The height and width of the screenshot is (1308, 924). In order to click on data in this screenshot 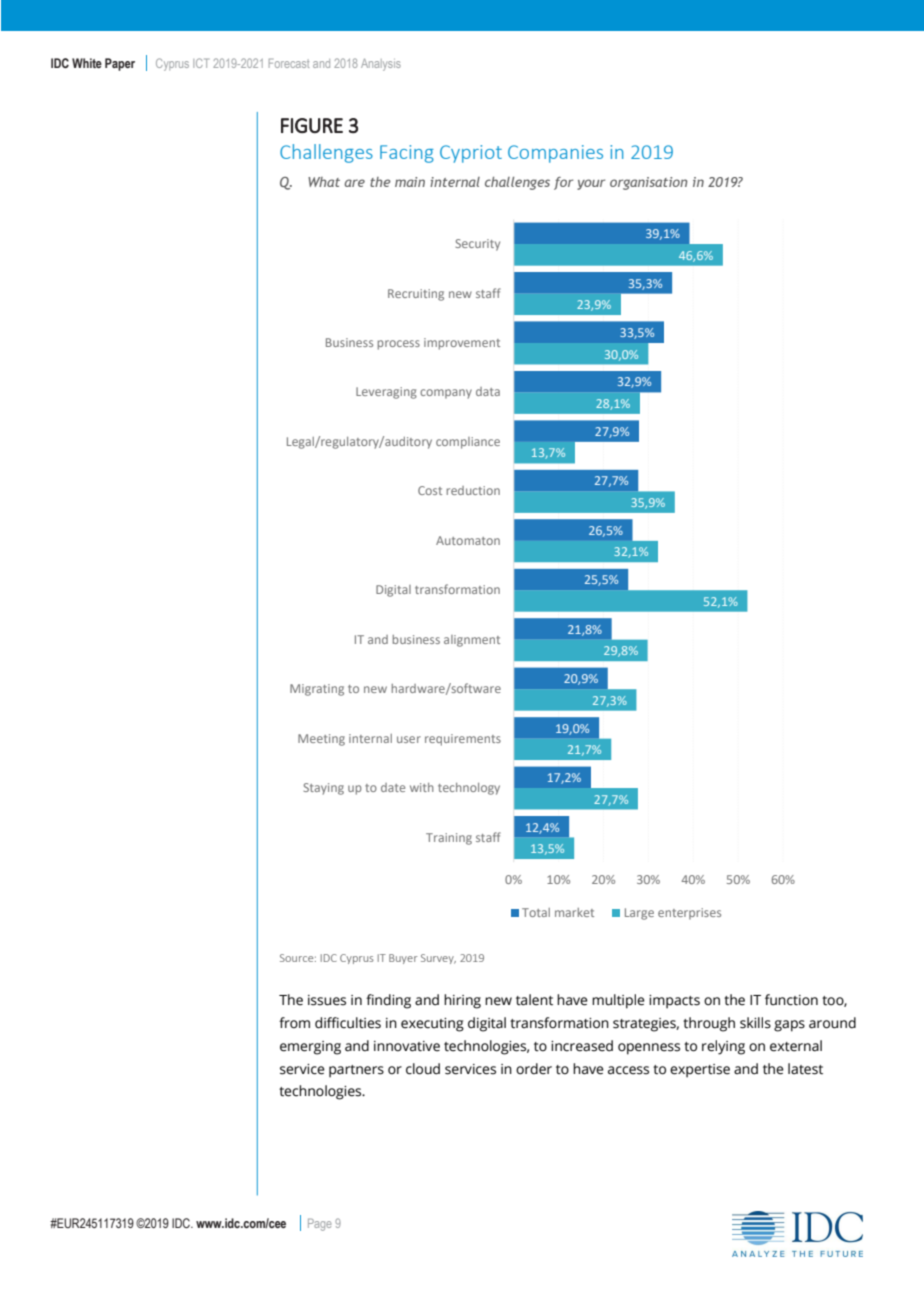, I will do `click(488, 391)`.
